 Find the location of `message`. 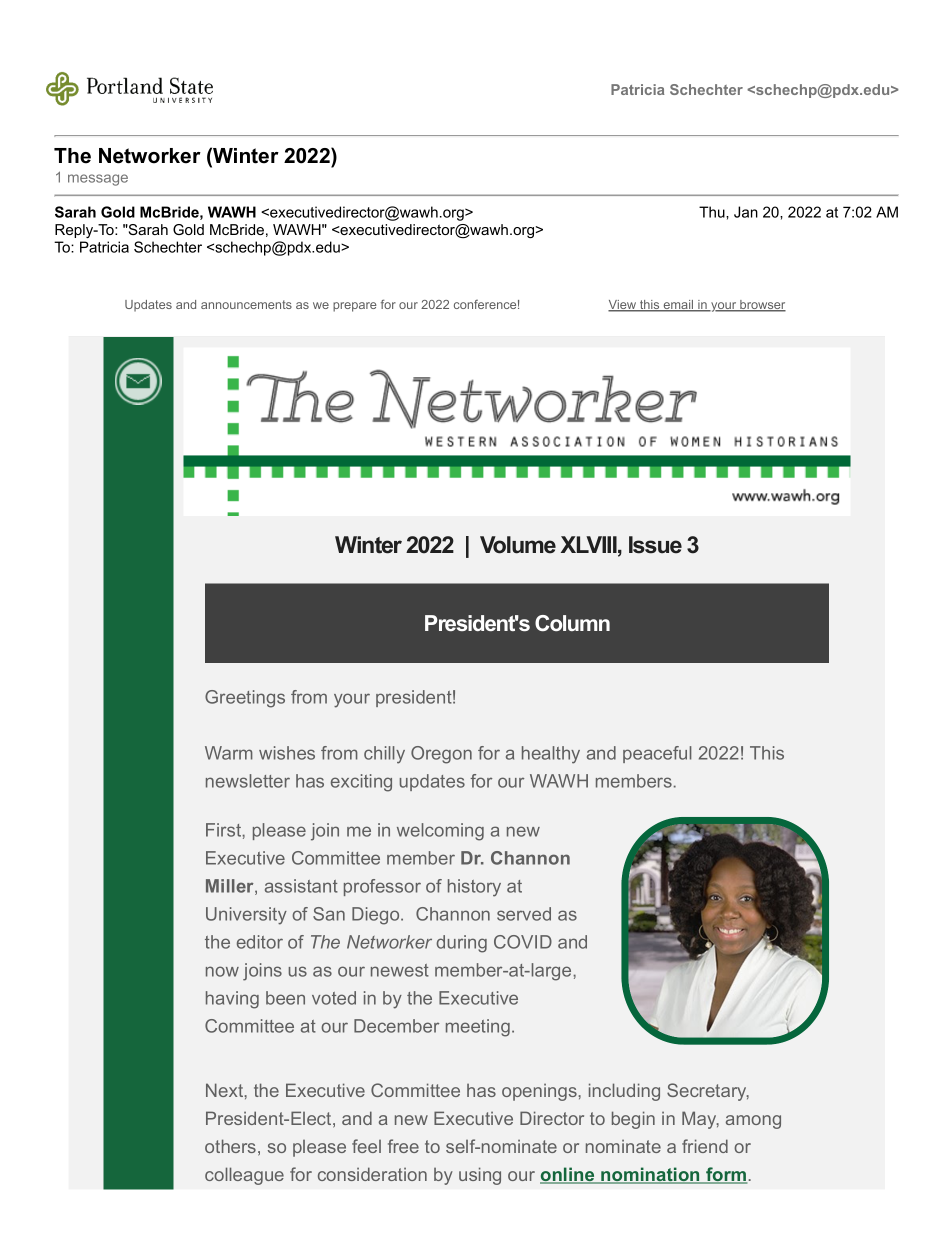

message is located at coordinates (98, 180).
